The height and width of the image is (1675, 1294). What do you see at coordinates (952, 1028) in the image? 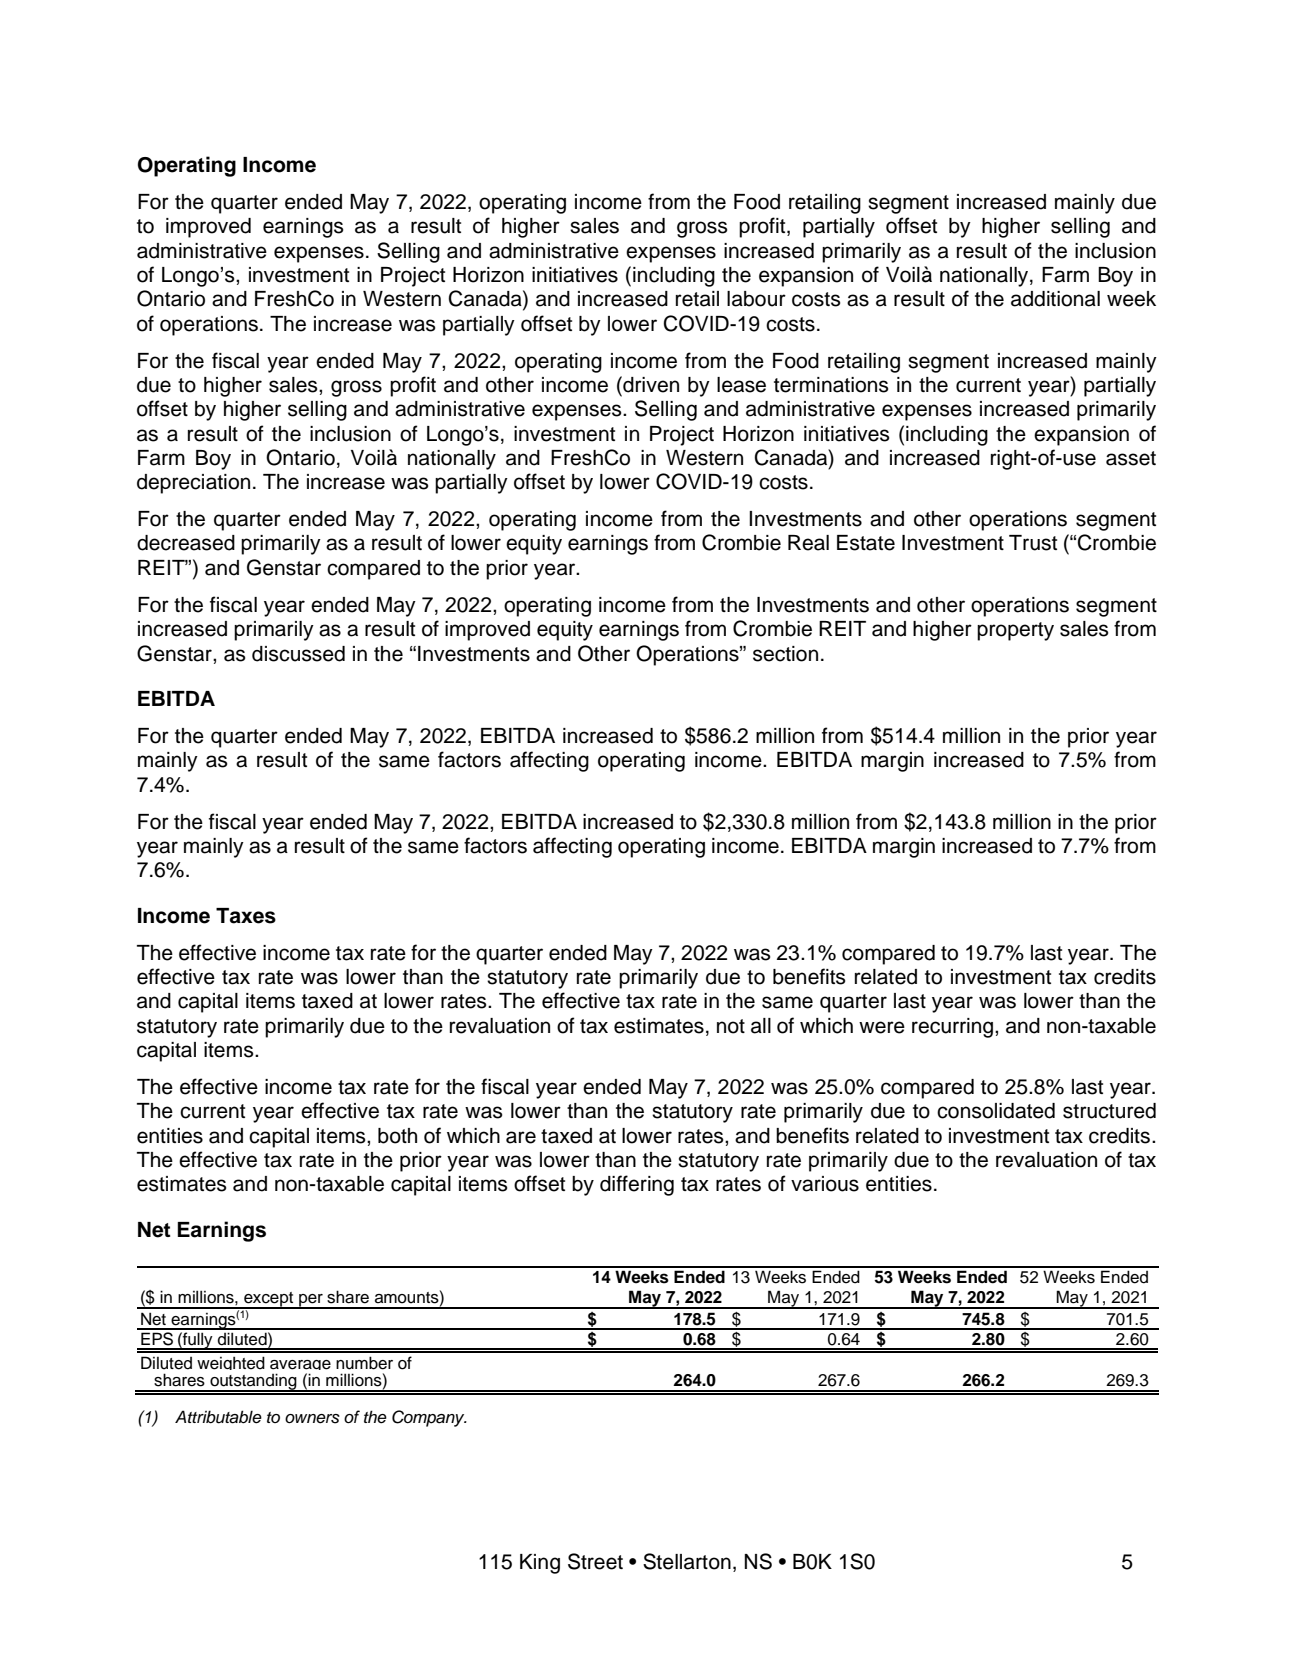
I see `recurring` at bounding box center [952, 1028].
